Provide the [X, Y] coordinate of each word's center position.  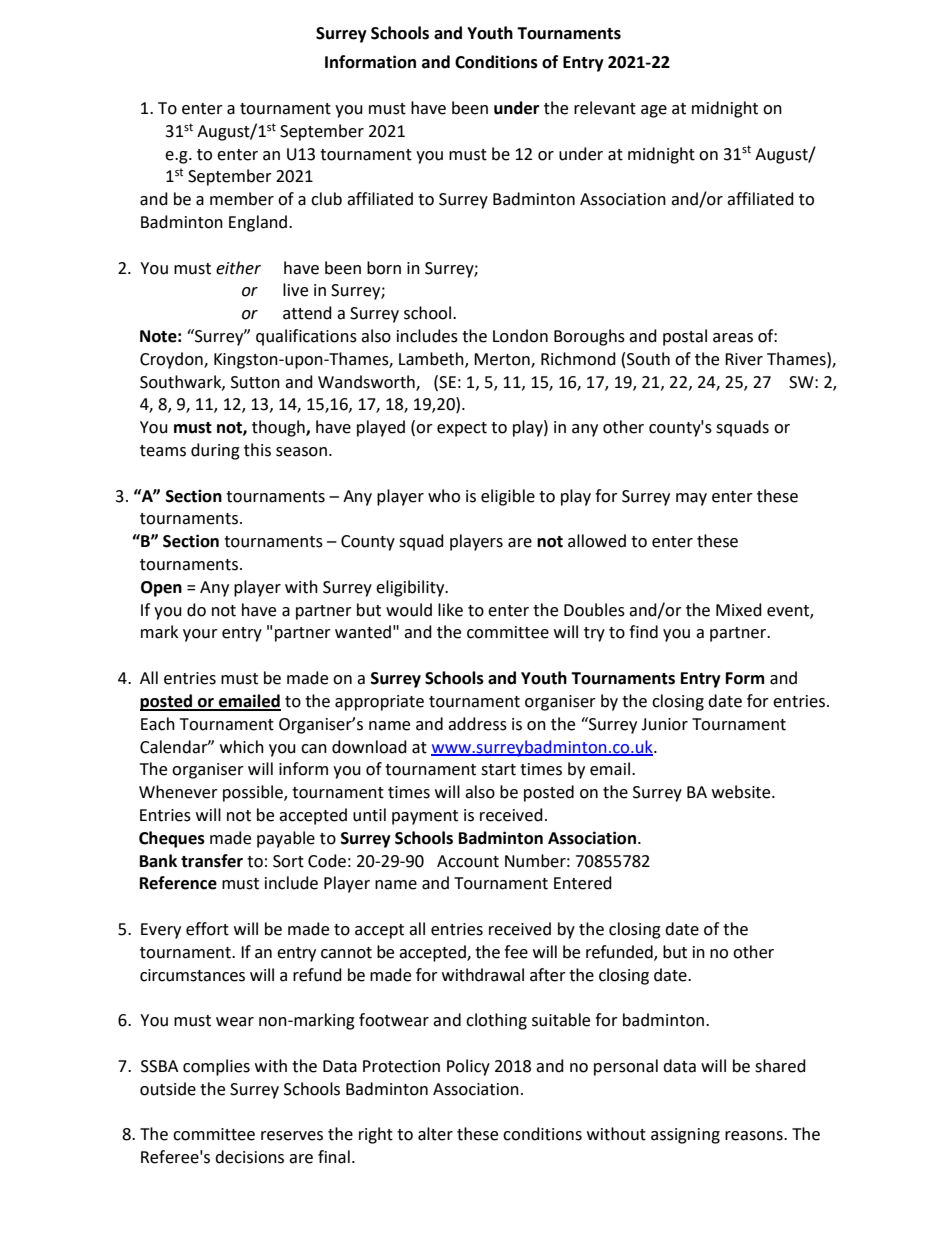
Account [468, 861]
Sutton [255, 382]
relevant [605, 108]
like [450, 610]
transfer [212, 861]
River [744, 359]
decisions [249, 1157]
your [200, 635]
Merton [503, 360]
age [654, 111]
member [242, 199]
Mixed [739, 610]
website [742, 792]
